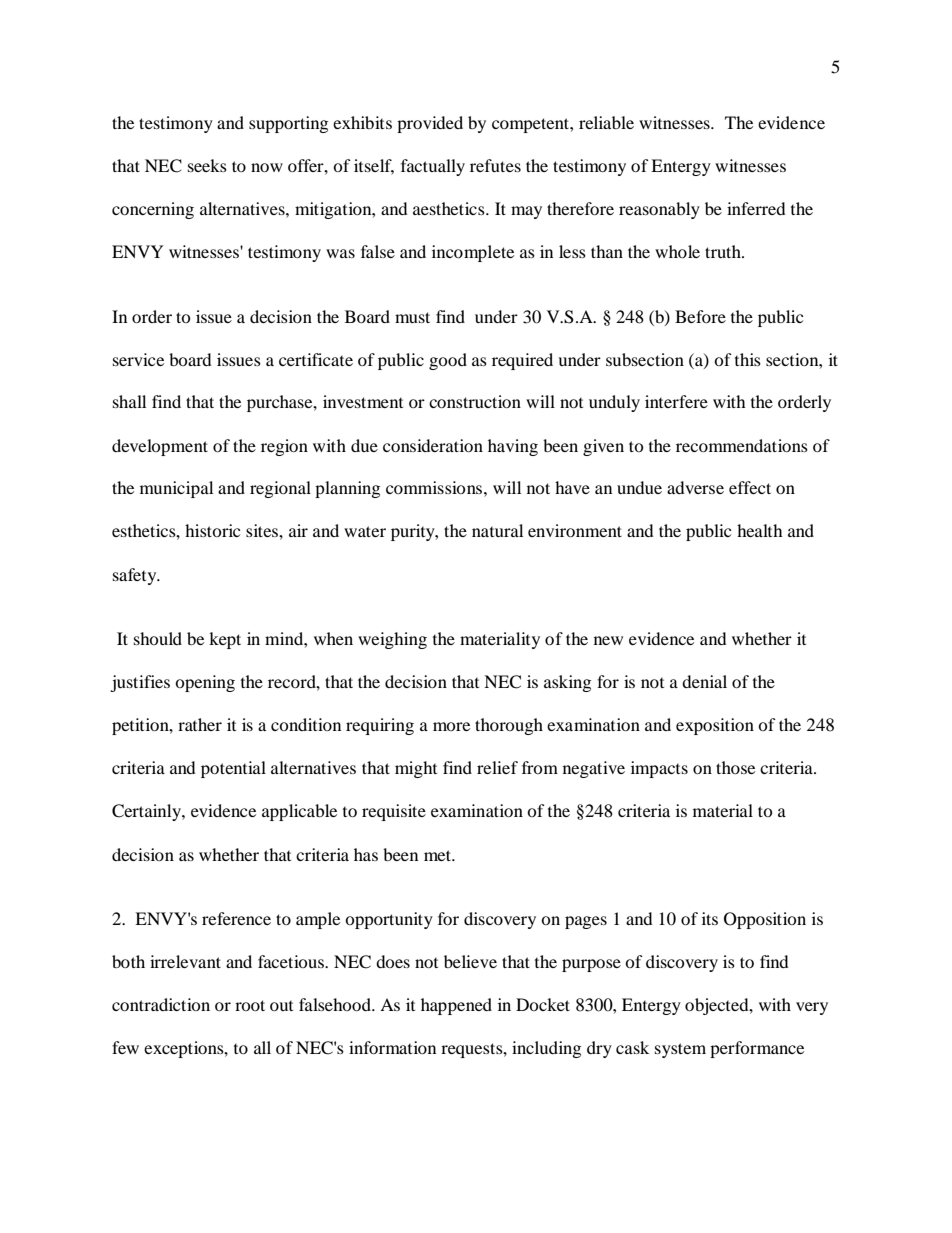 This screenshot has width=952, height=1233. I want to click on reasonably, so click(659, 210).
